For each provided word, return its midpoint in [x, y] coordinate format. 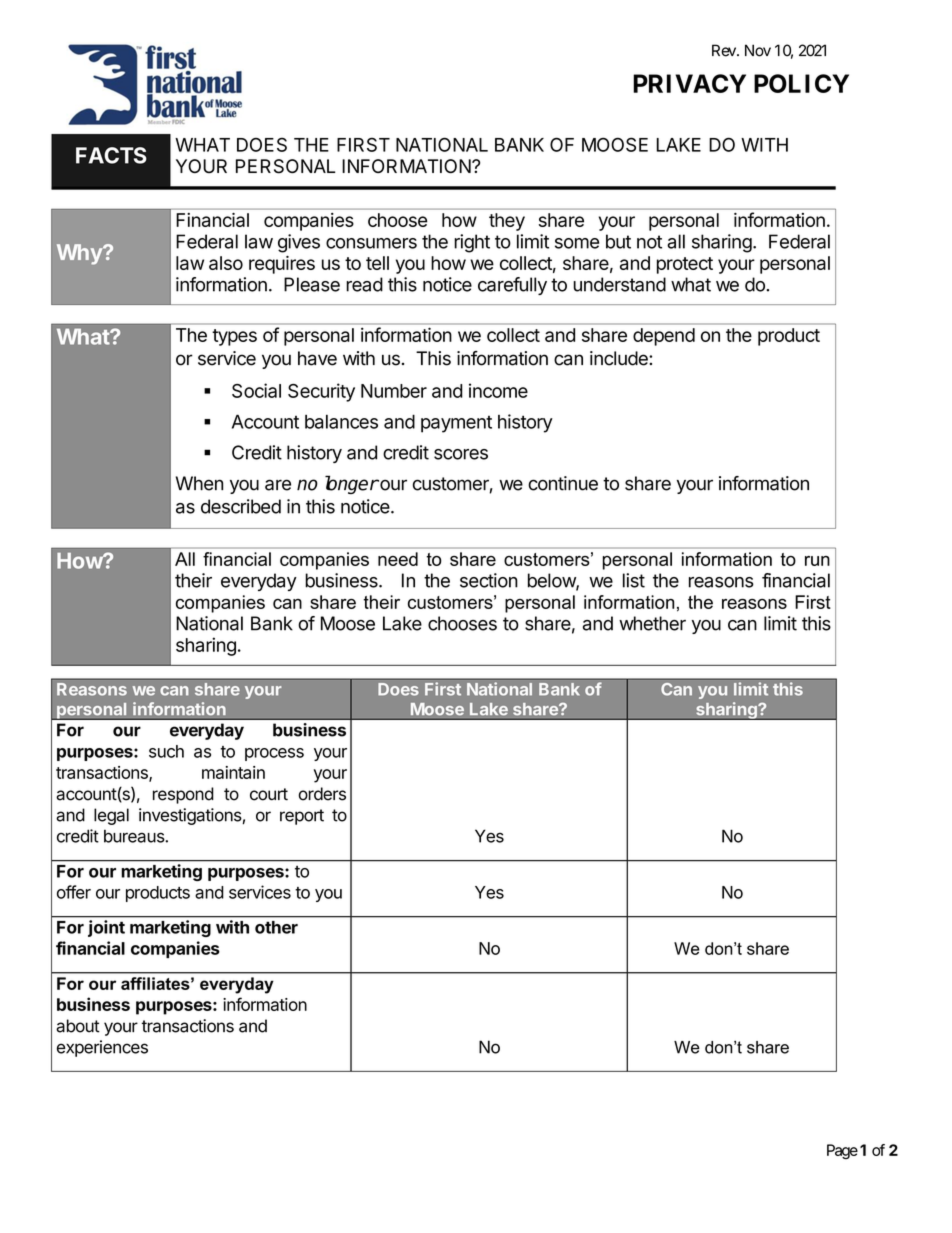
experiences [102, 1048]
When [199, 483]
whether [652, 623]
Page [842, 1151]
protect [685, 265]
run [817, 561]
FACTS [111, 155]
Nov [758, 50]
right [472, 243]
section [489, 580]
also [226, 263]
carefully [512, 286]
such [166, 751]
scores [461, 454]
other [276, 927]
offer [74, 892]
